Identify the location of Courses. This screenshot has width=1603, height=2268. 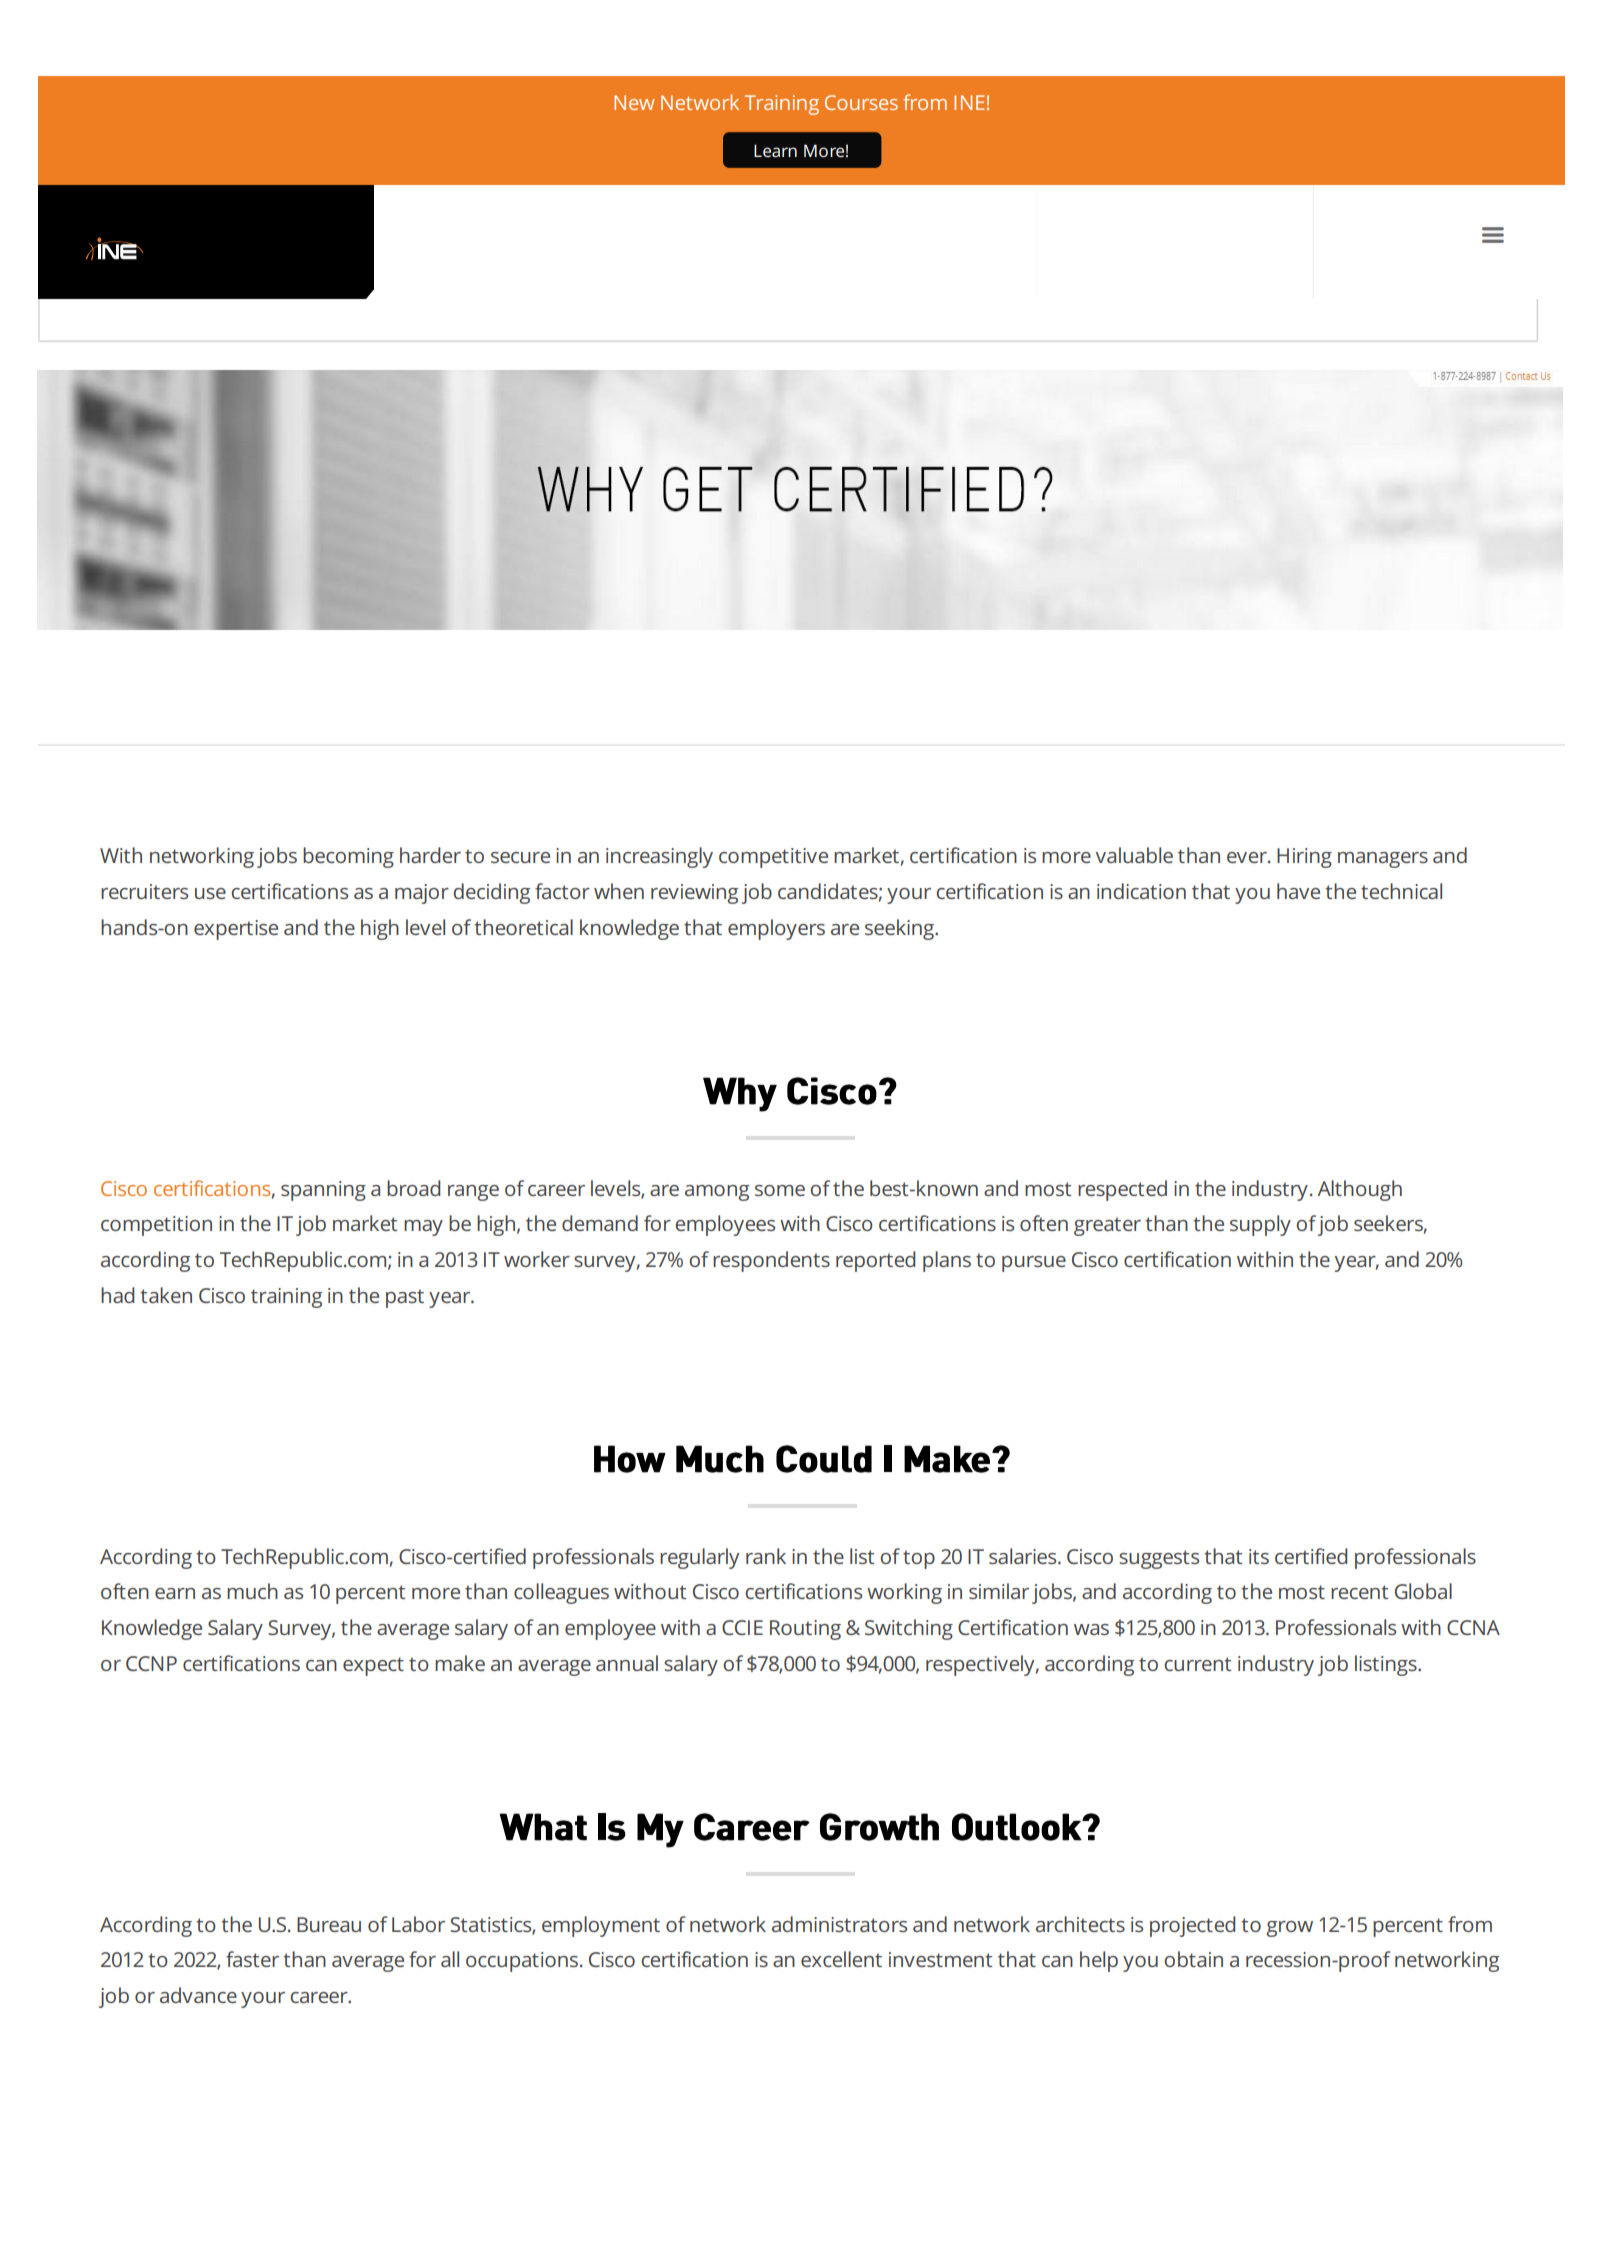
(861, 102).
